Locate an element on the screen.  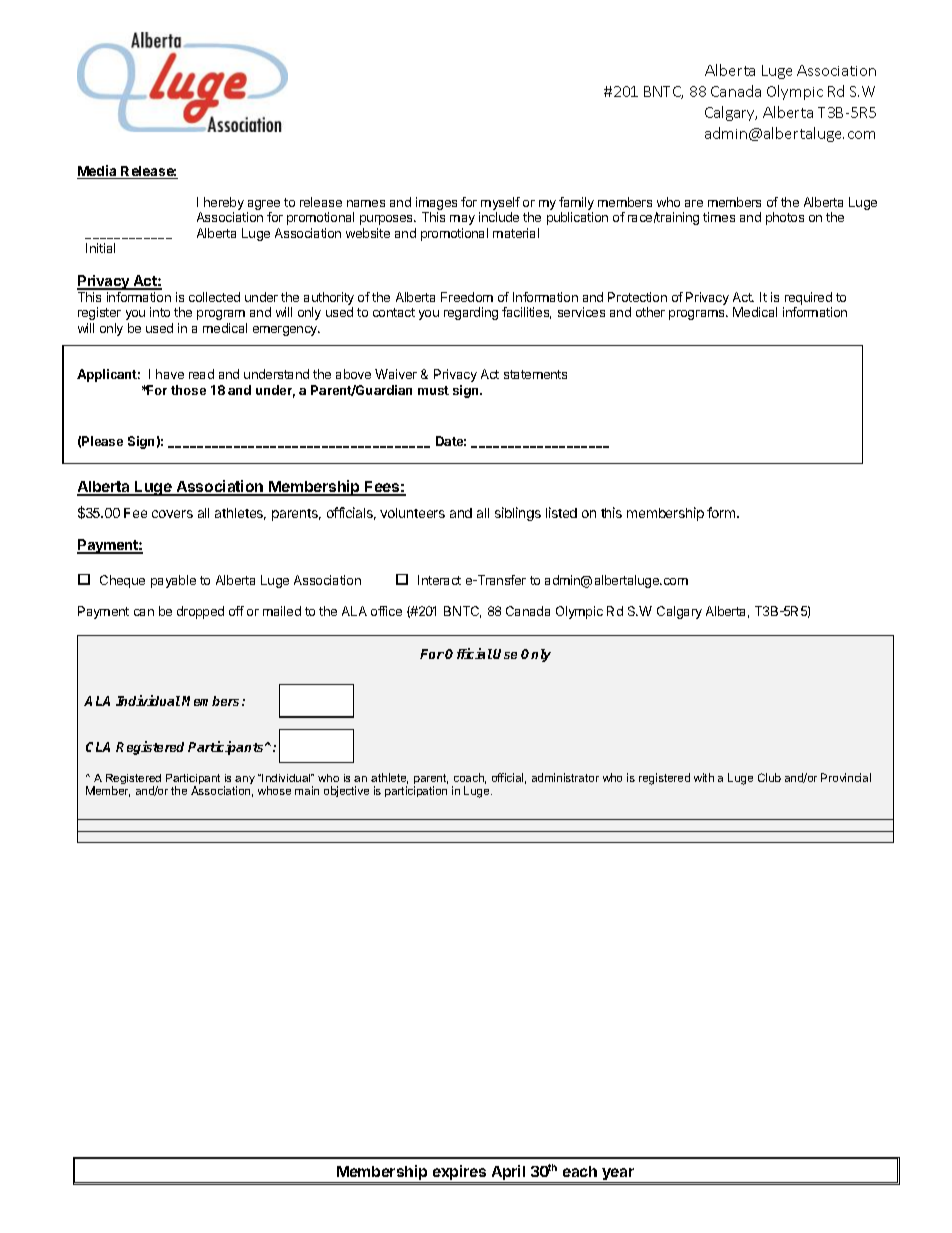
must is located at coordinates (433, 390).
